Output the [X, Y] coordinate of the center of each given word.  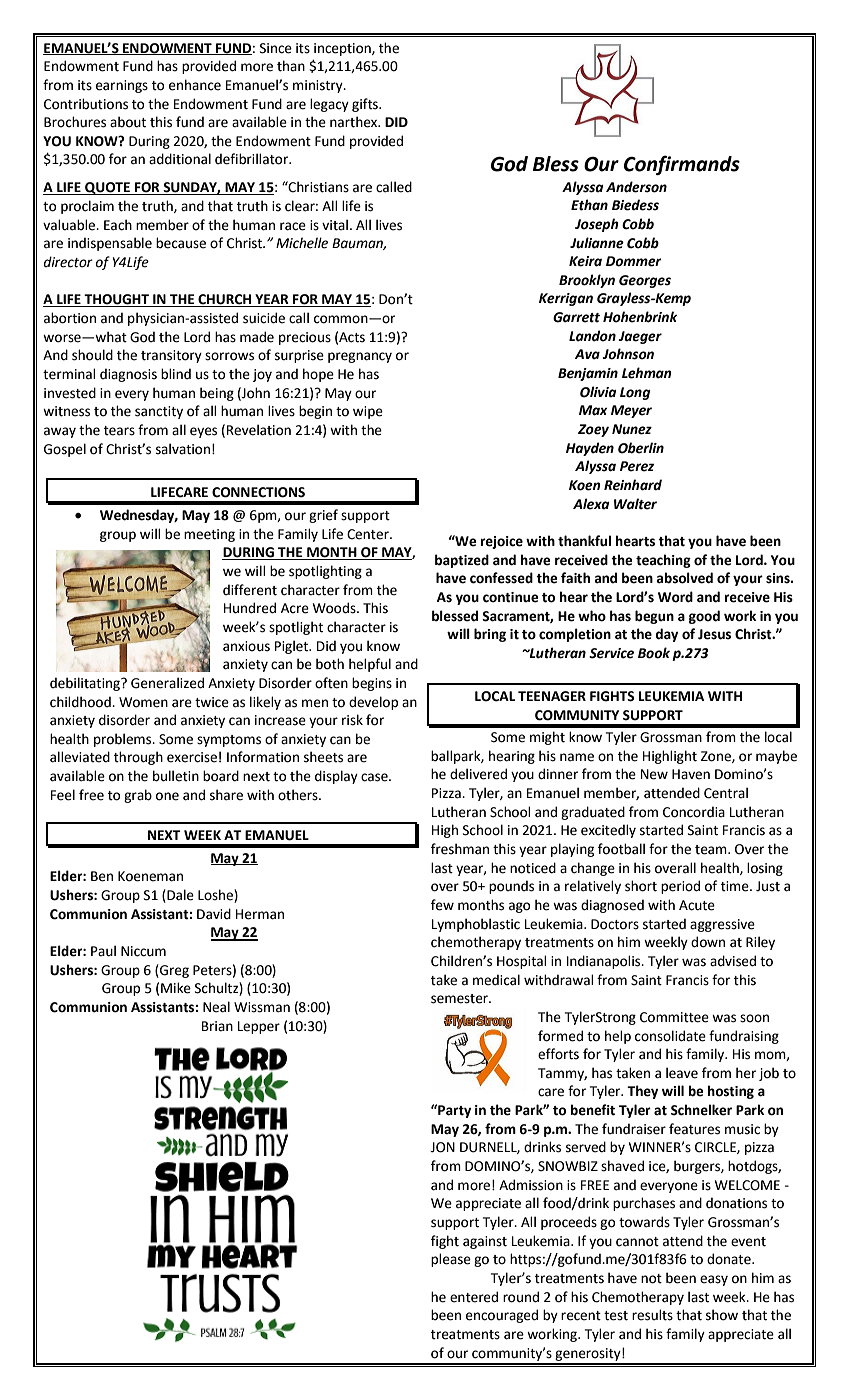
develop [373, 703]
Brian [217, 1026]
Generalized [167, 683]
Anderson [636, 187]
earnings [122, 86]
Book [654, 653]
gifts [366, 105]
